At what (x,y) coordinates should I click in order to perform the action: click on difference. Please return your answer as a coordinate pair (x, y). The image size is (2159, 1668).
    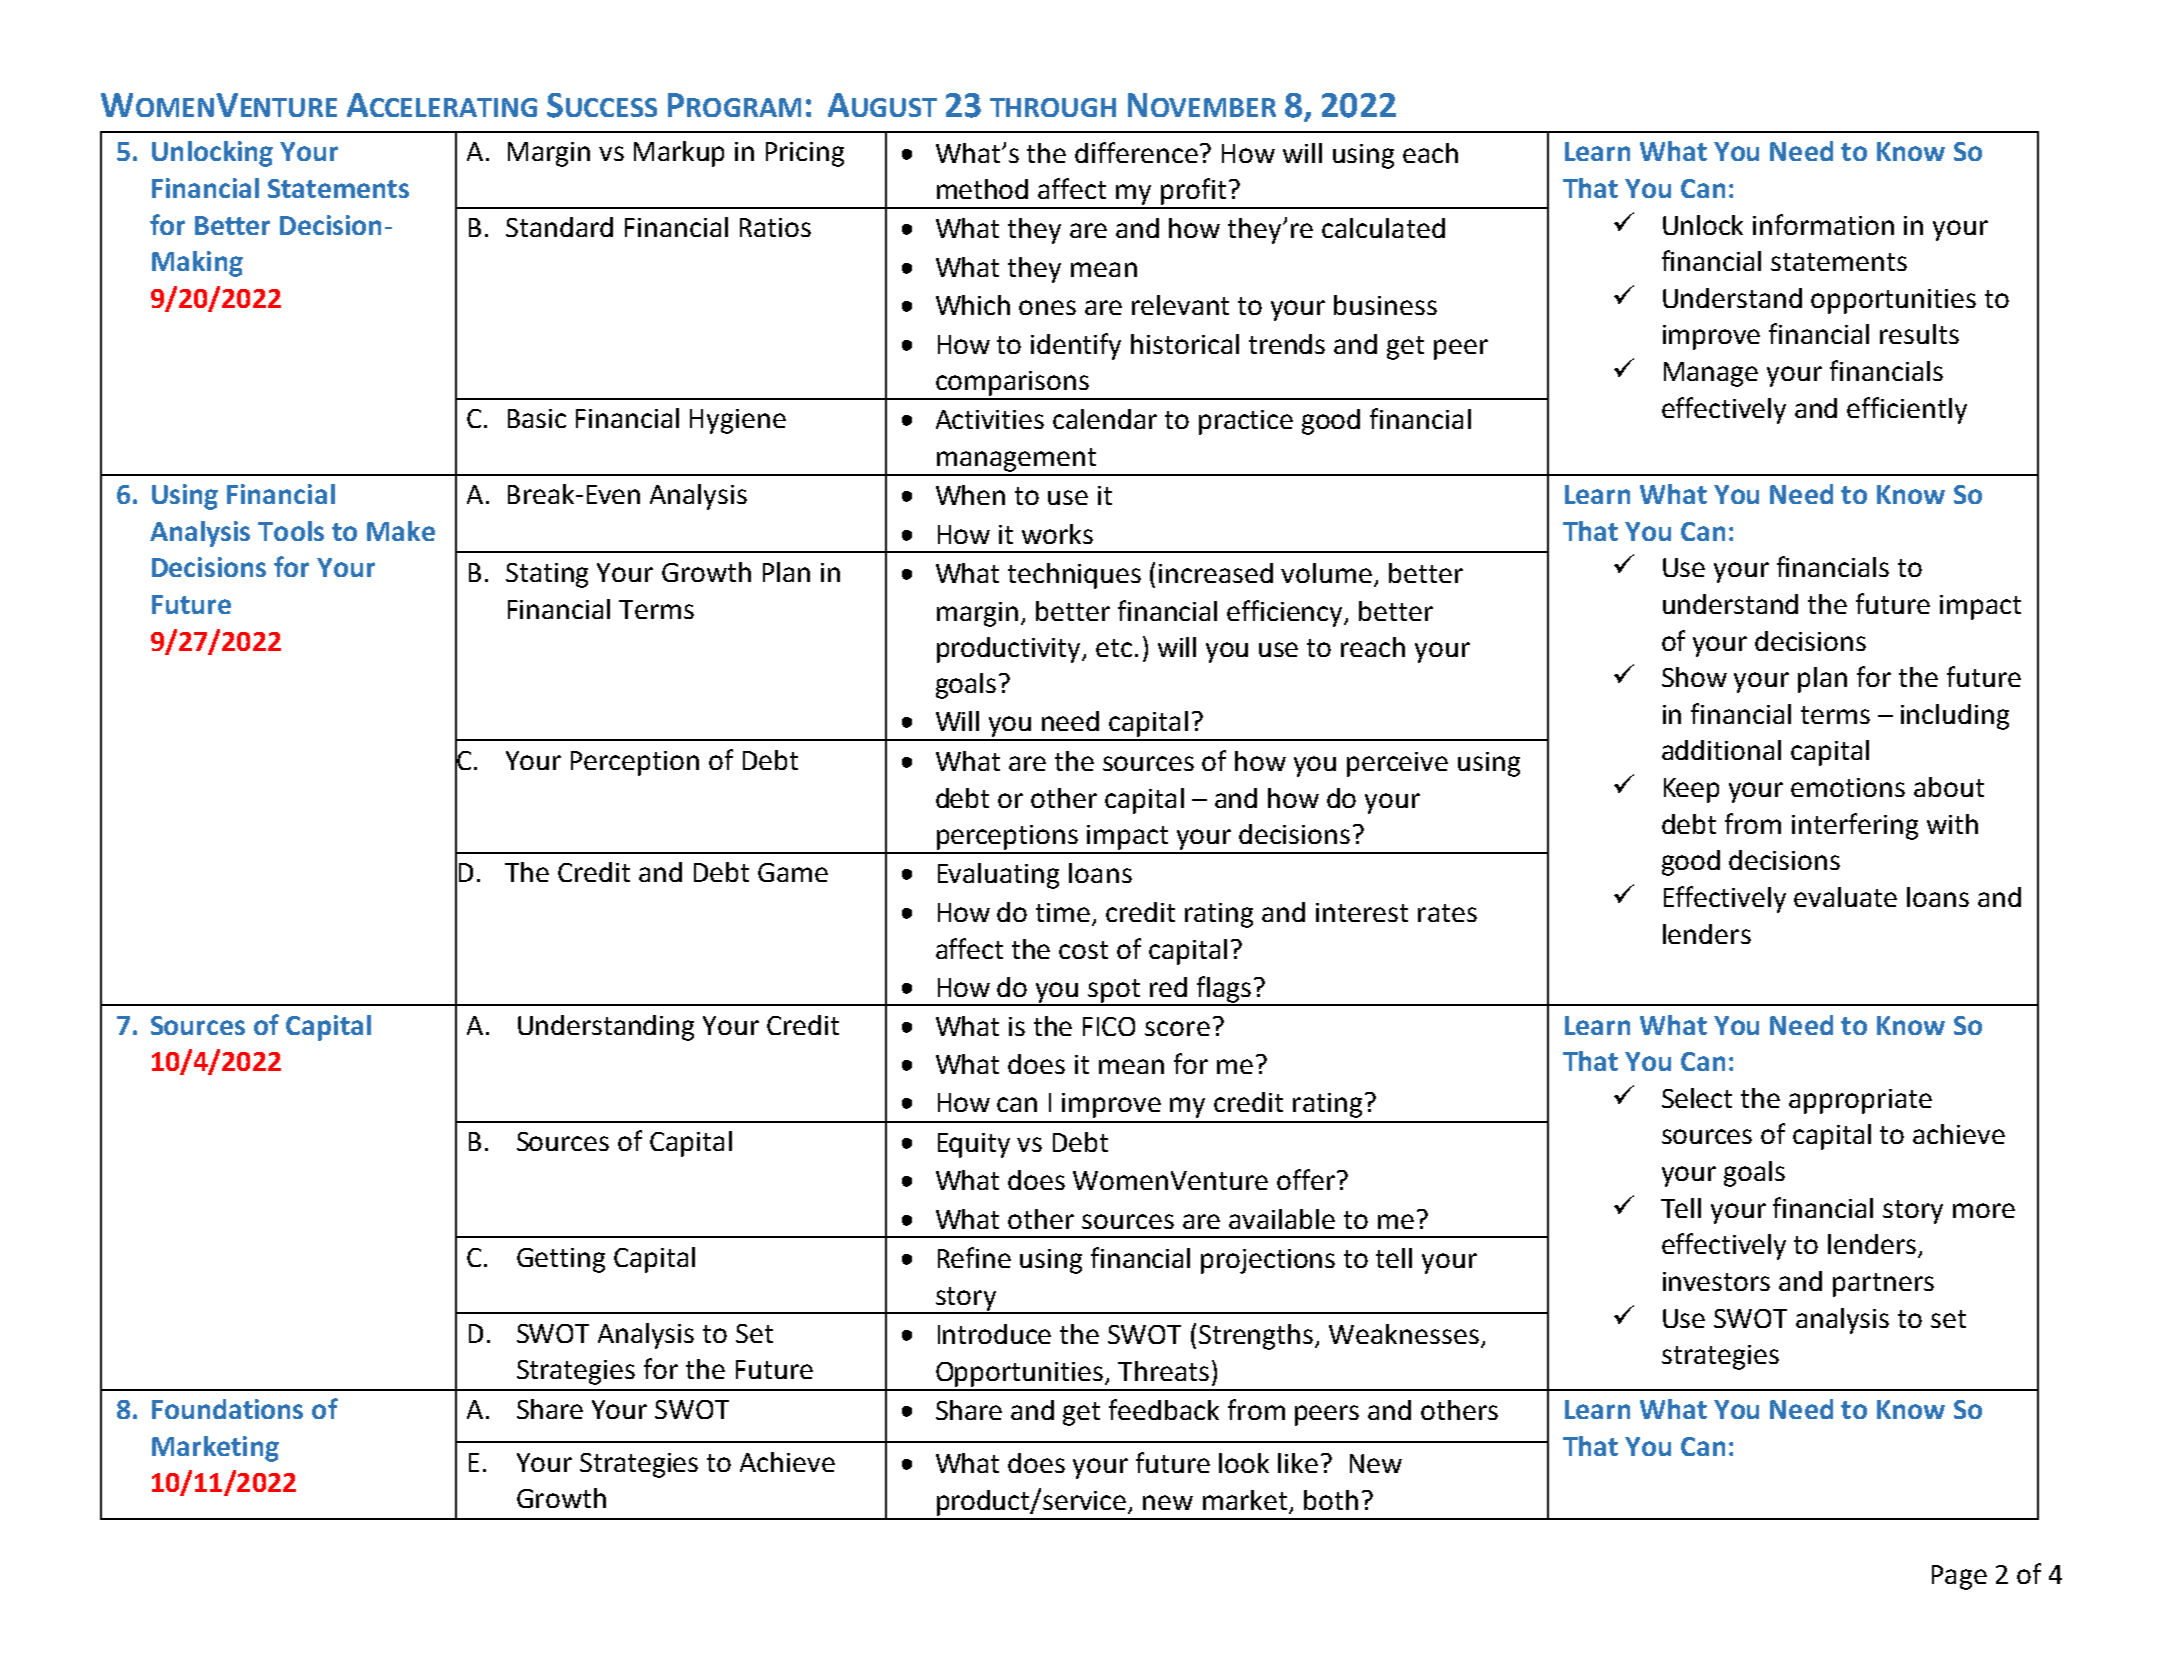
    Looking at the image, I should click on (1138, 152).
